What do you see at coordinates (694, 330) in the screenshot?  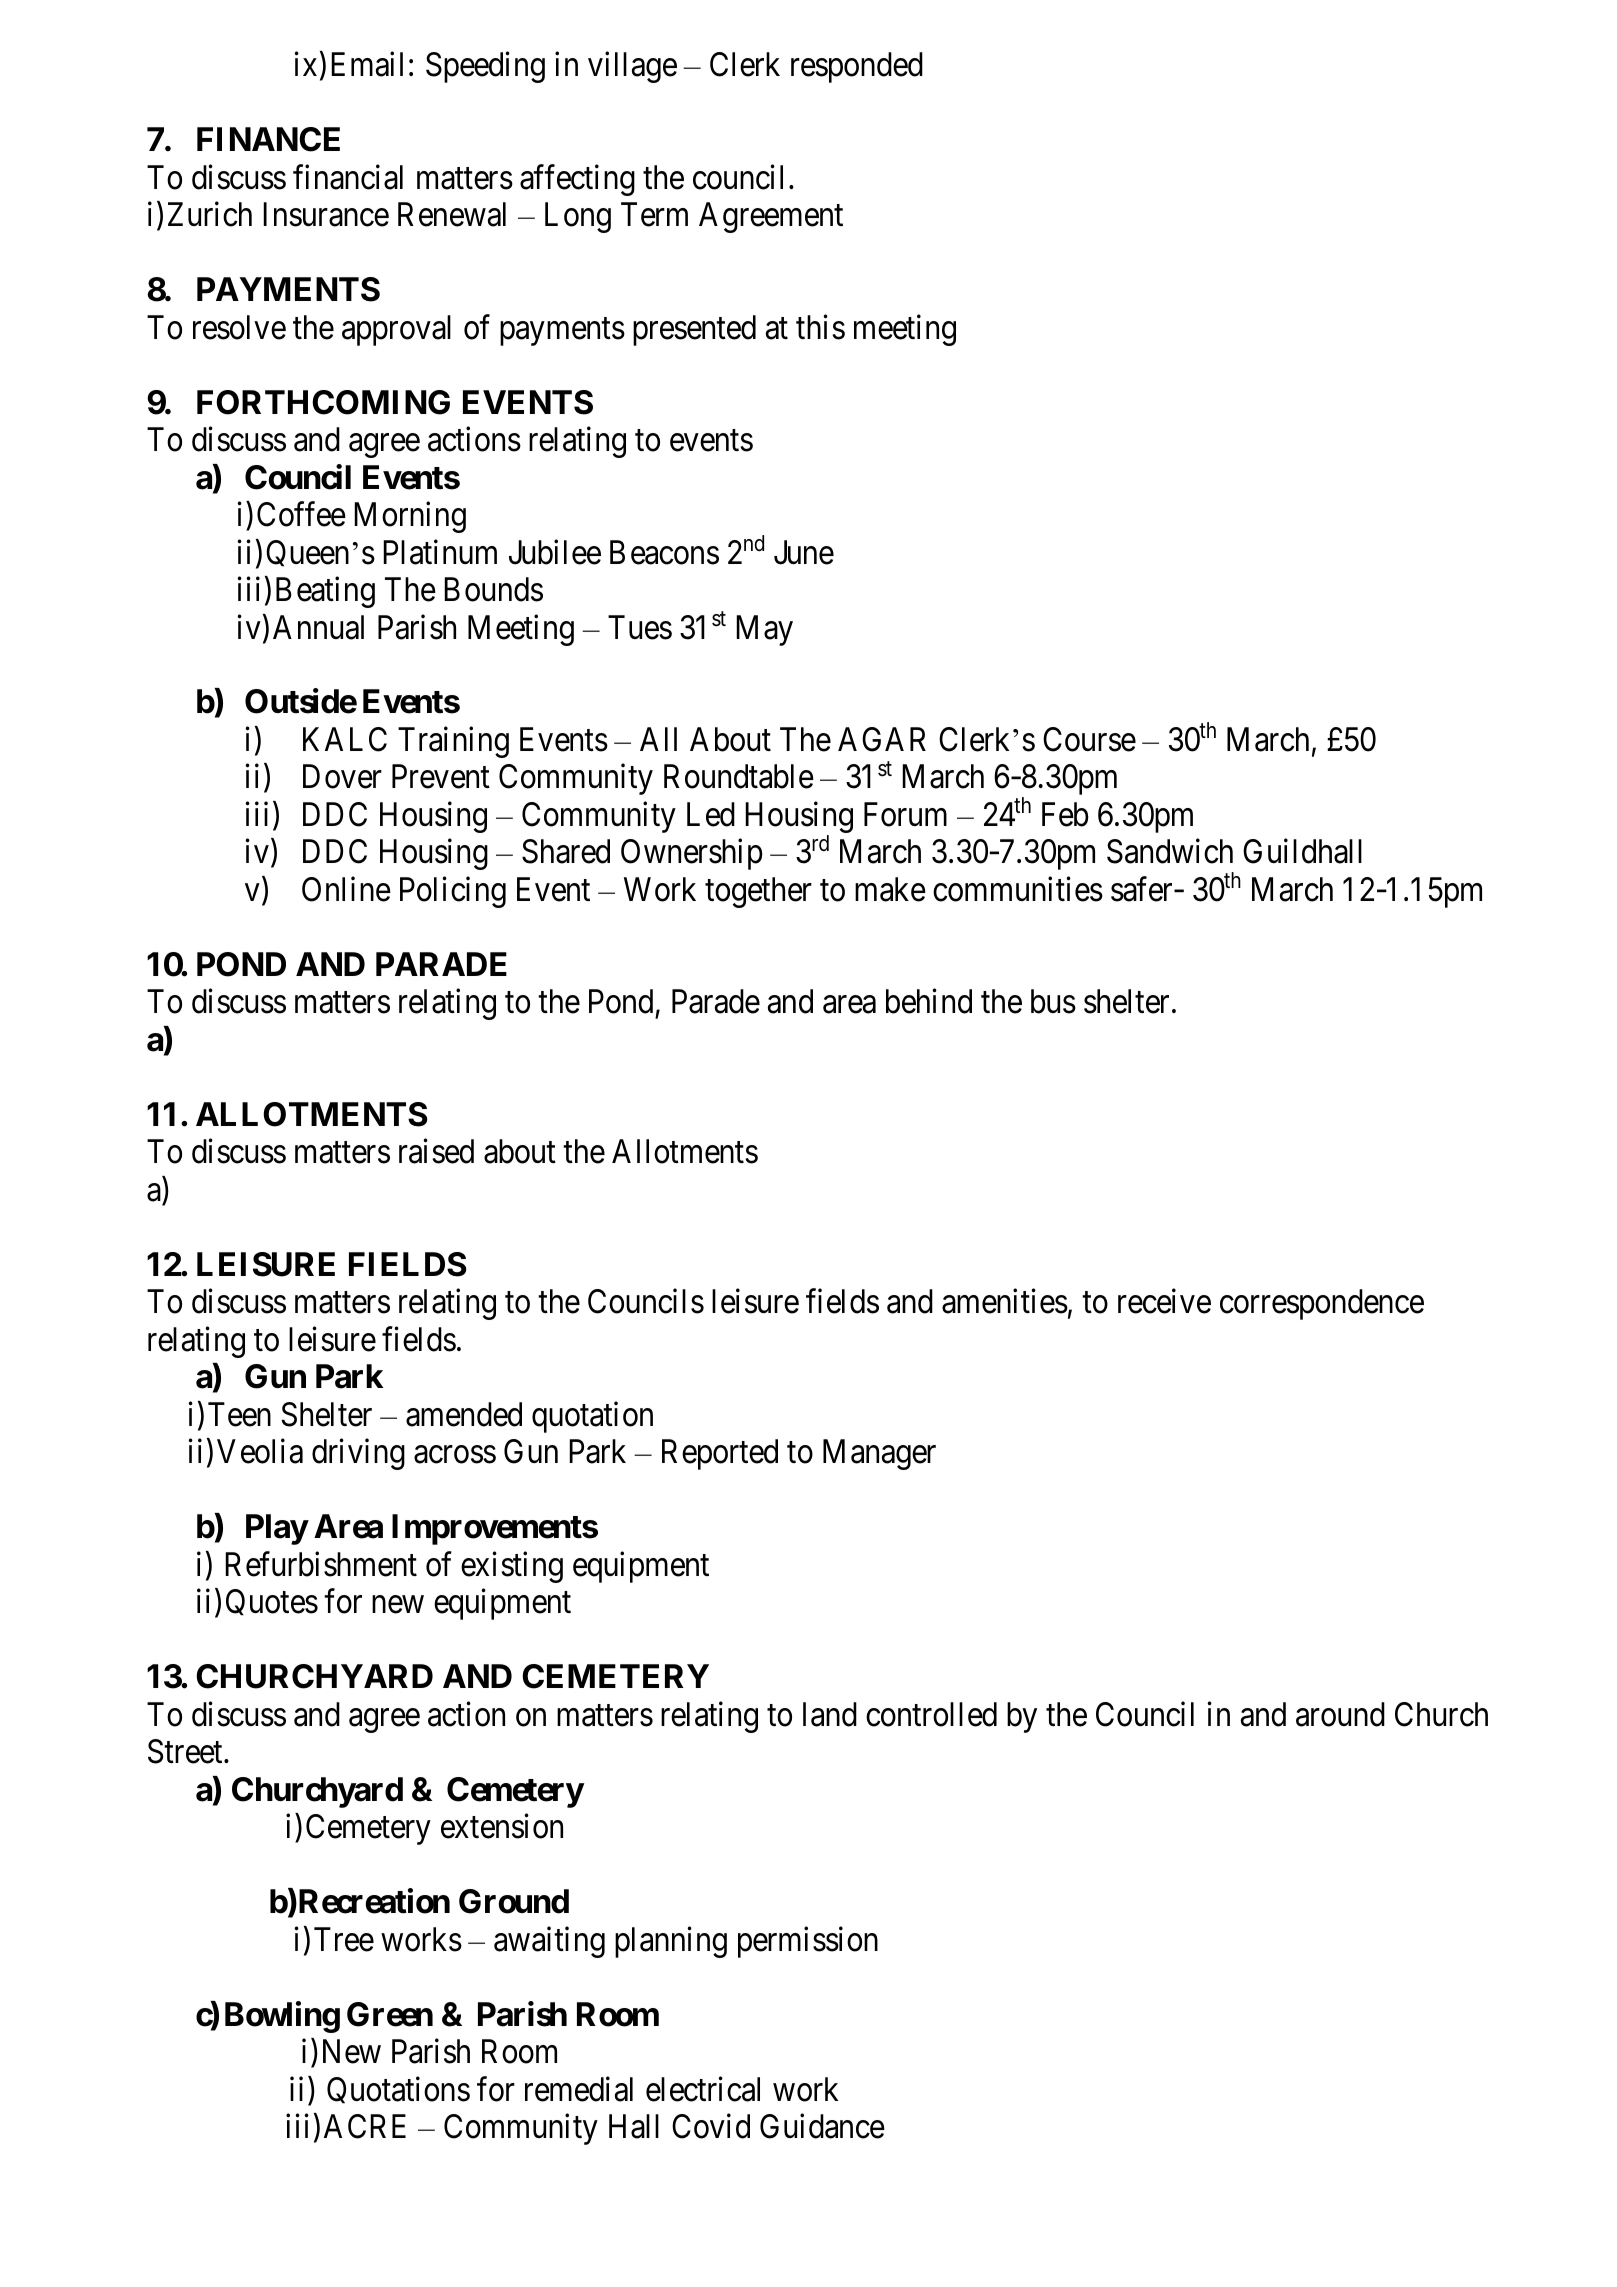 I see `presented` at bounding box center [694, 330].
